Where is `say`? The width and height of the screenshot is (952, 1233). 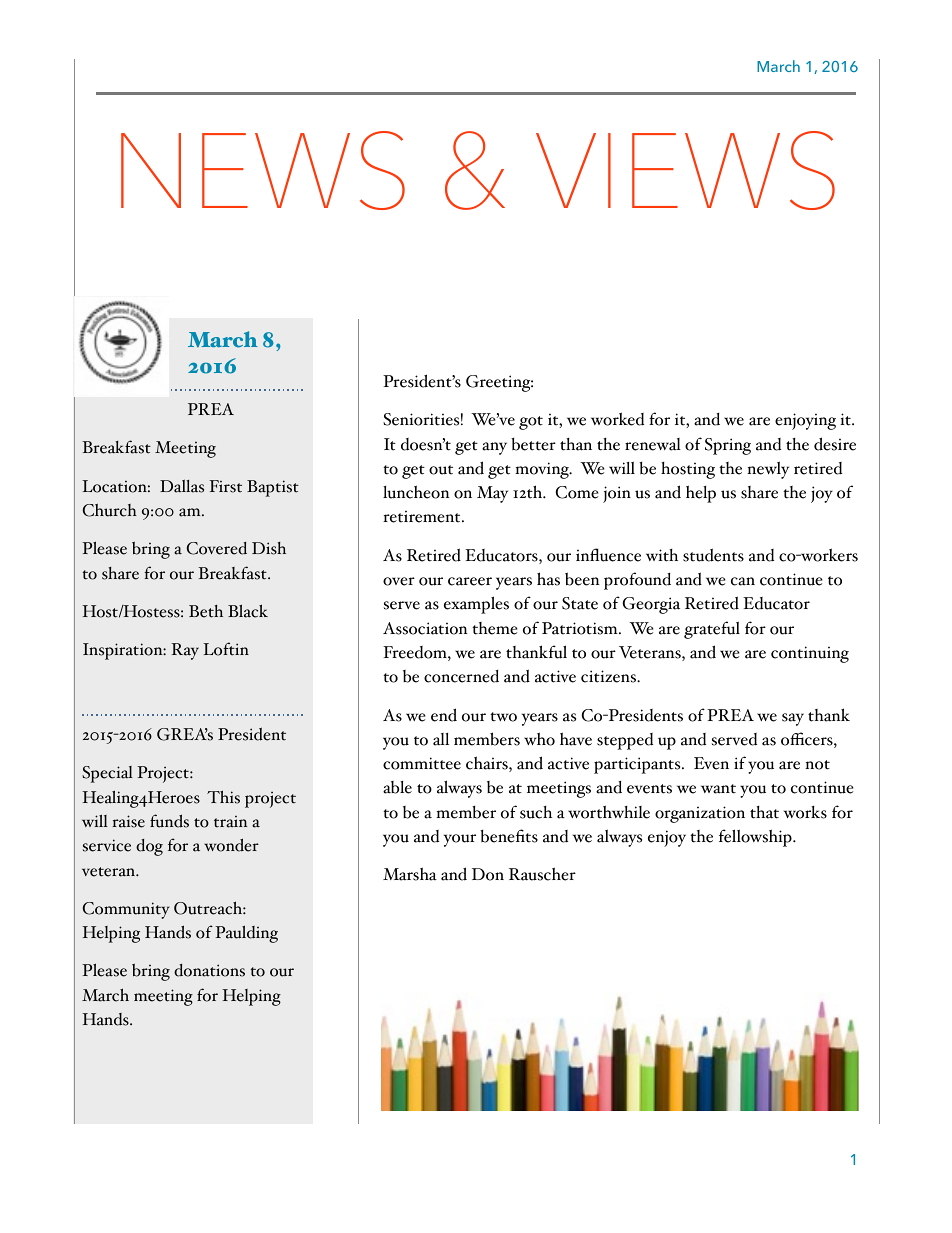 say is located at coordinates (793, 719).
